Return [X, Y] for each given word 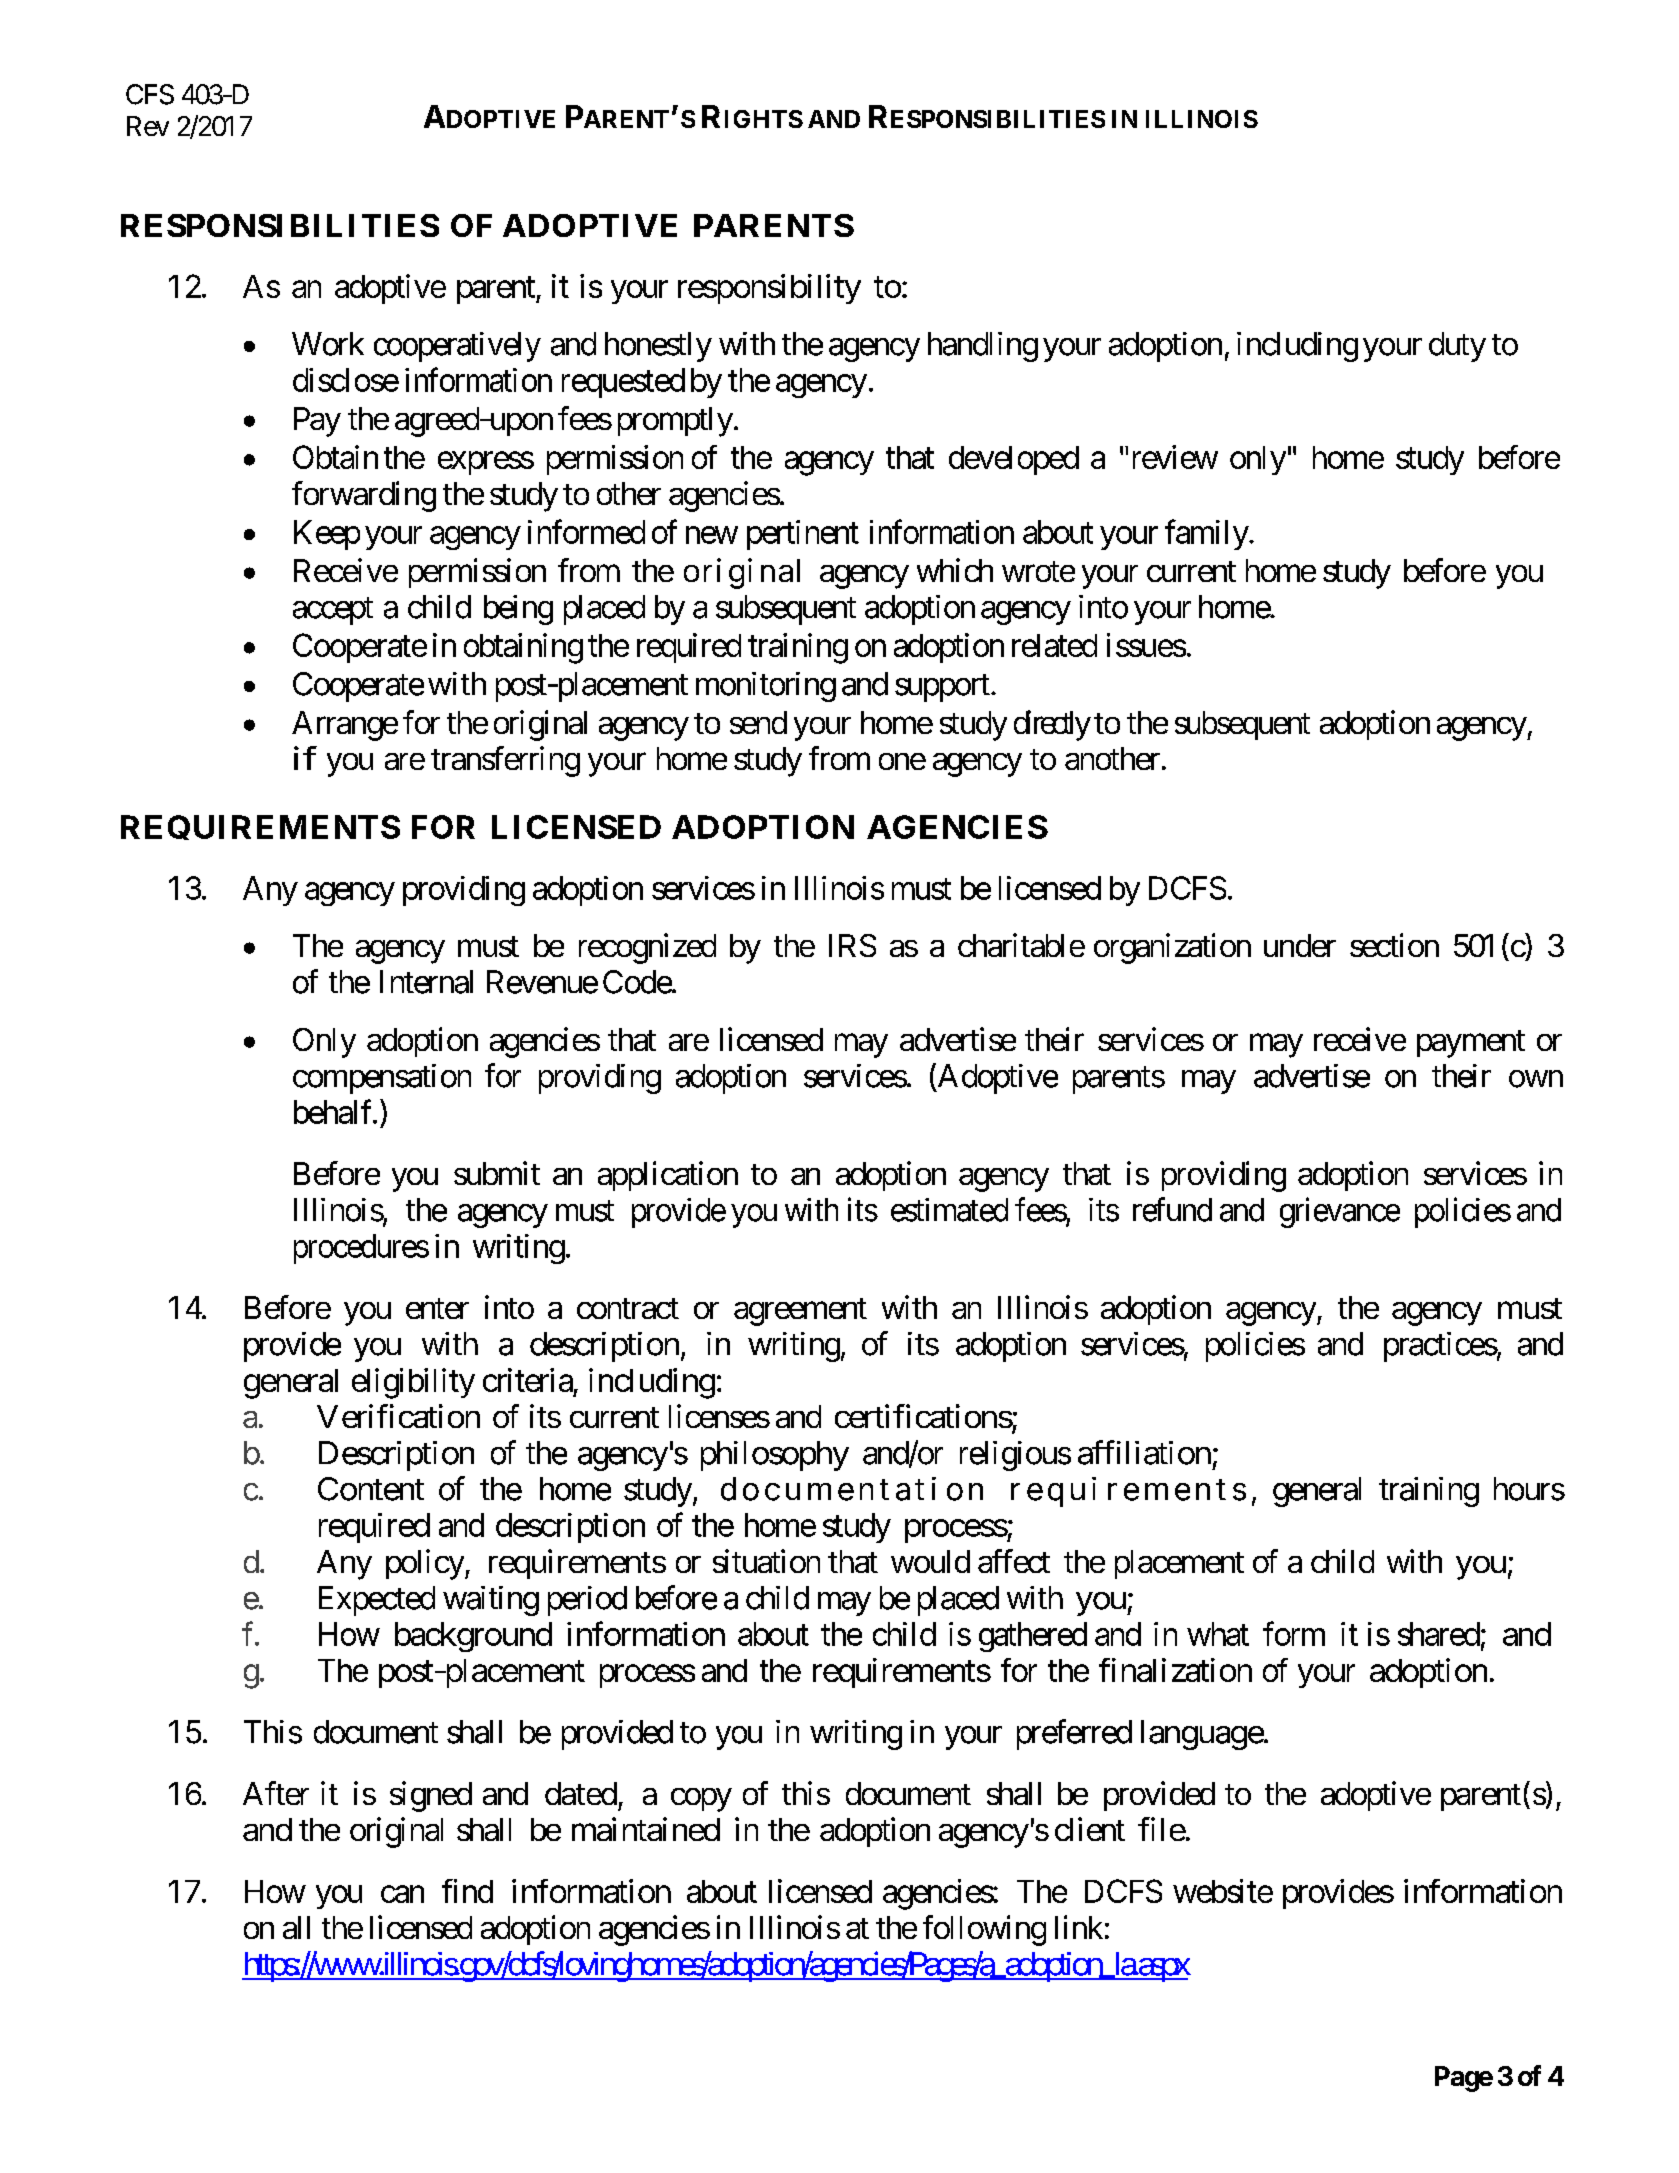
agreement [800, 1312]
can [402, 1894]
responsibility [769, 289]
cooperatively [457, 347]
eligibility [413, 1383]
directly [1052, 725]
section [1394, 945]
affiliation [1144, 1452]
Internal [426, 982]
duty [1457, 347]
